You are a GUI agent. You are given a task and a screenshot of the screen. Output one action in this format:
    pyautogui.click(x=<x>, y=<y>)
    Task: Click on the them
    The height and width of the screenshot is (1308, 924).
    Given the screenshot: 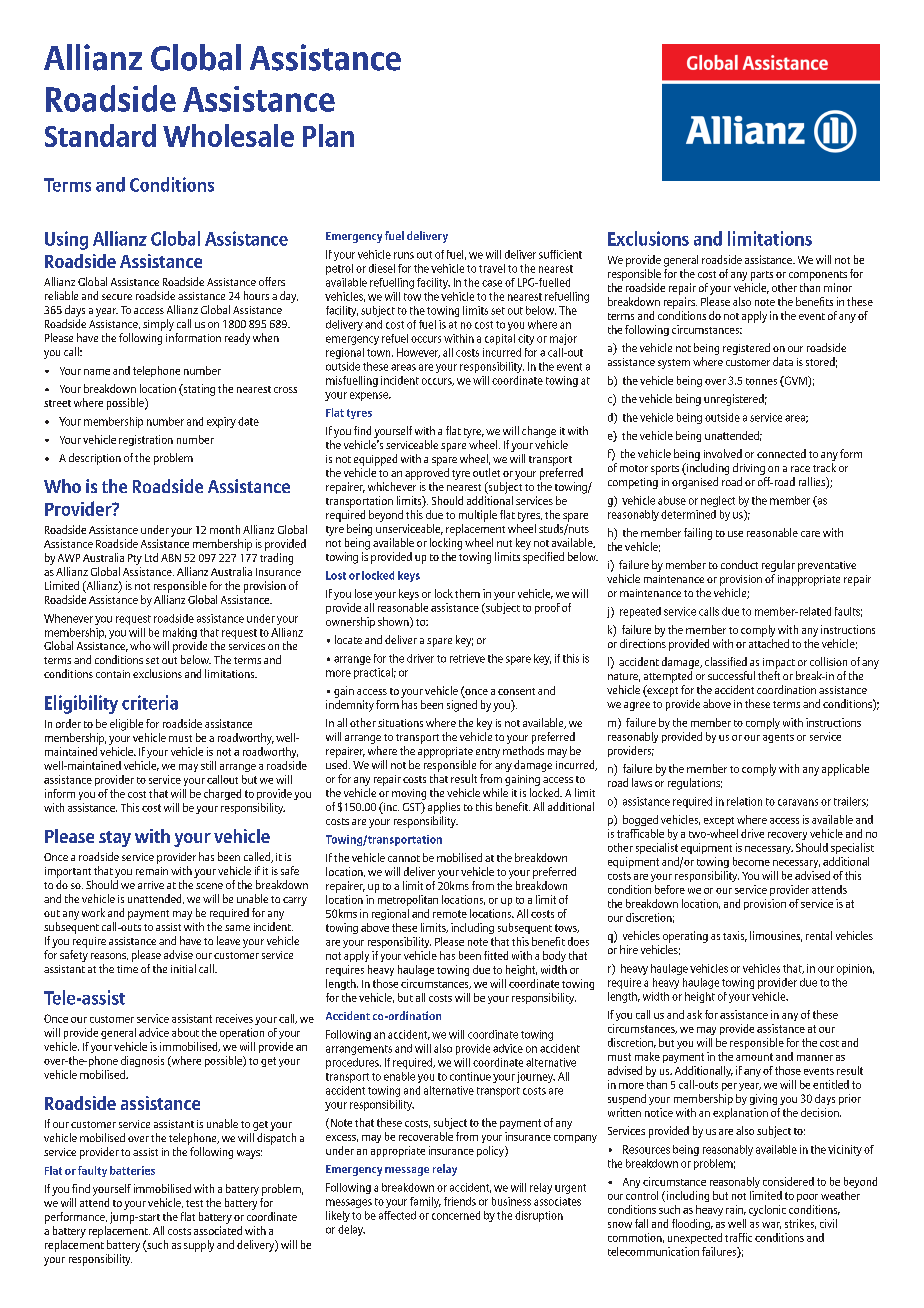 What is the action you would take?
    pyautogui.click(x=467, y=593)
